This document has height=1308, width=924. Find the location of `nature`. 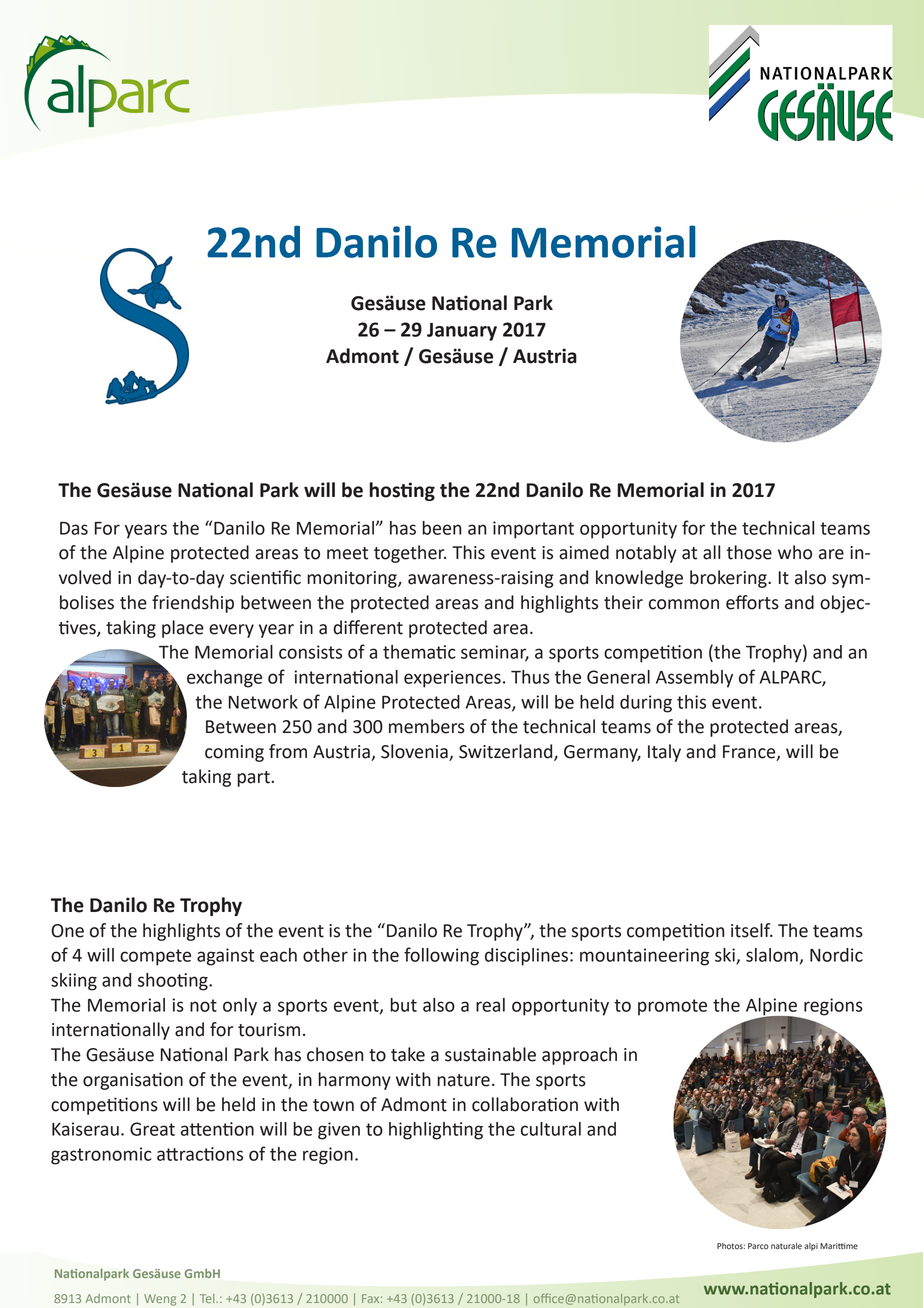

nature is located at coordinates (463, 1080).
